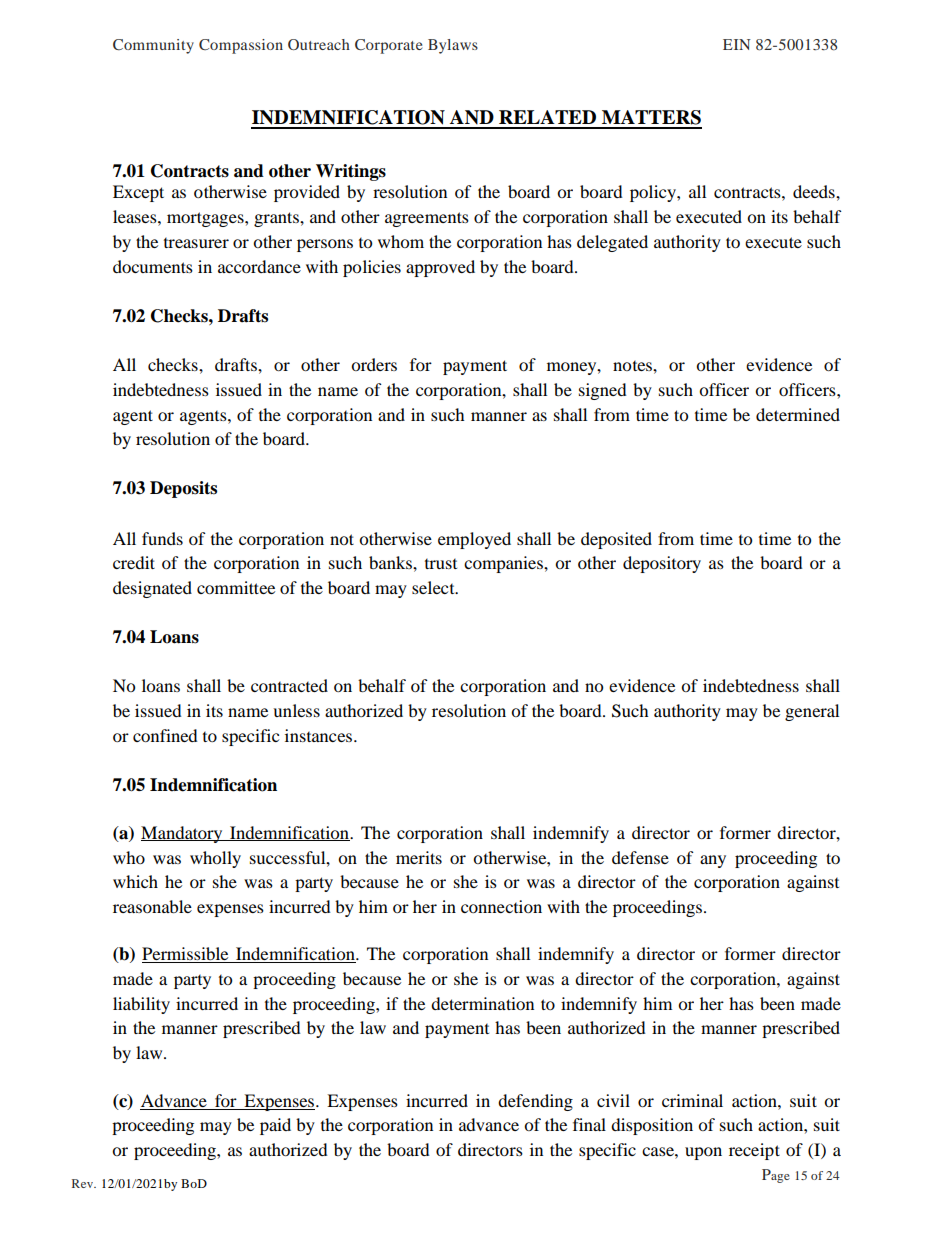 This page has width=952, height=1233. Describe the element at coordinates (84, 1183) in the page. I see `Rev` at that location.
